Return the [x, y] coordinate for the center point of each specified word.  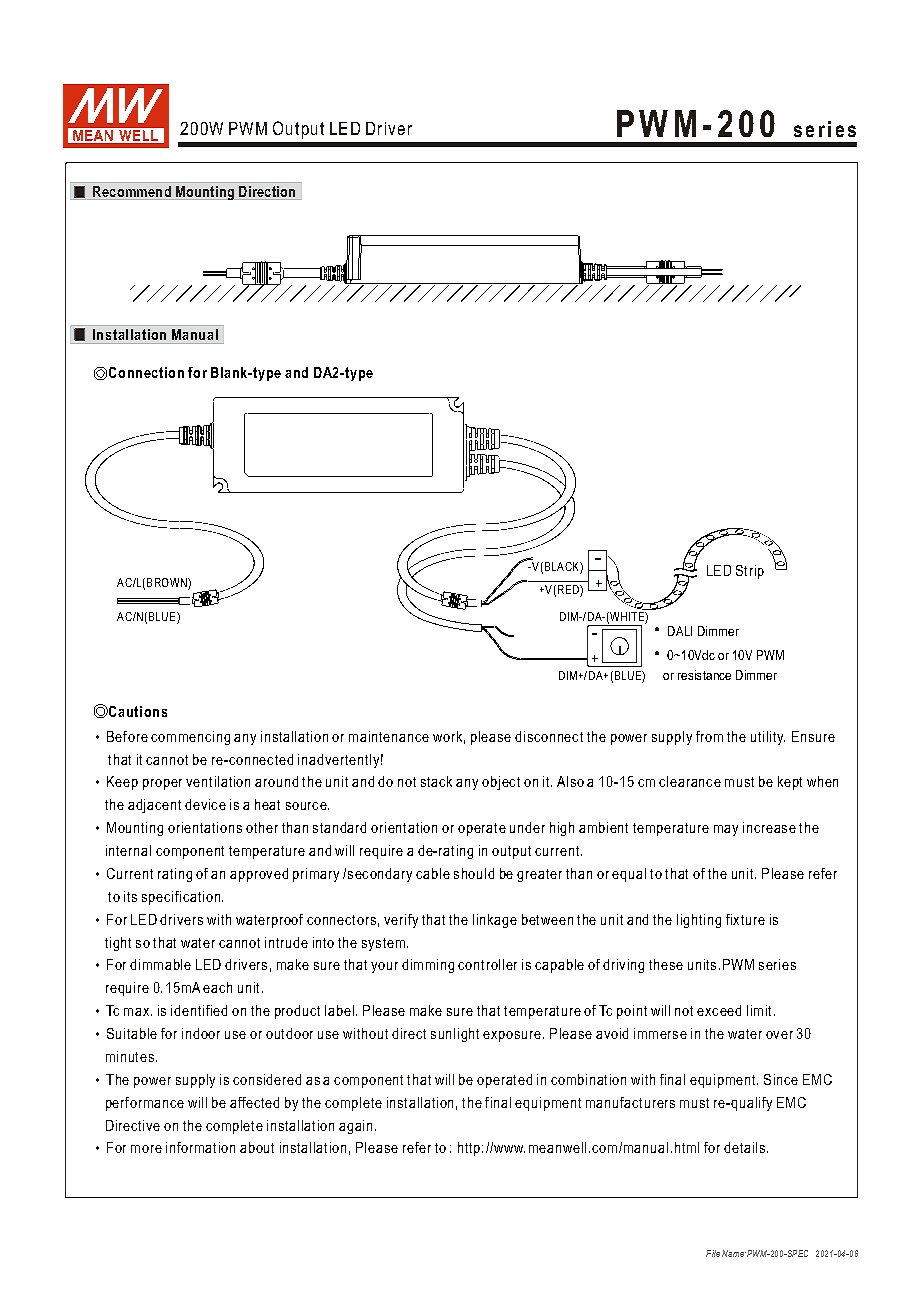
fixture [745, 919]
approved [259, 875]
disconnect [549, 736]
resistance [704, 675]
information [200, 1147]
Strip [750, 572]
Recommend [132, 193]
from [709, 736]
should [474, 873]
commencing [190, 738]
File [713, 1253]
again [355, 1127]
